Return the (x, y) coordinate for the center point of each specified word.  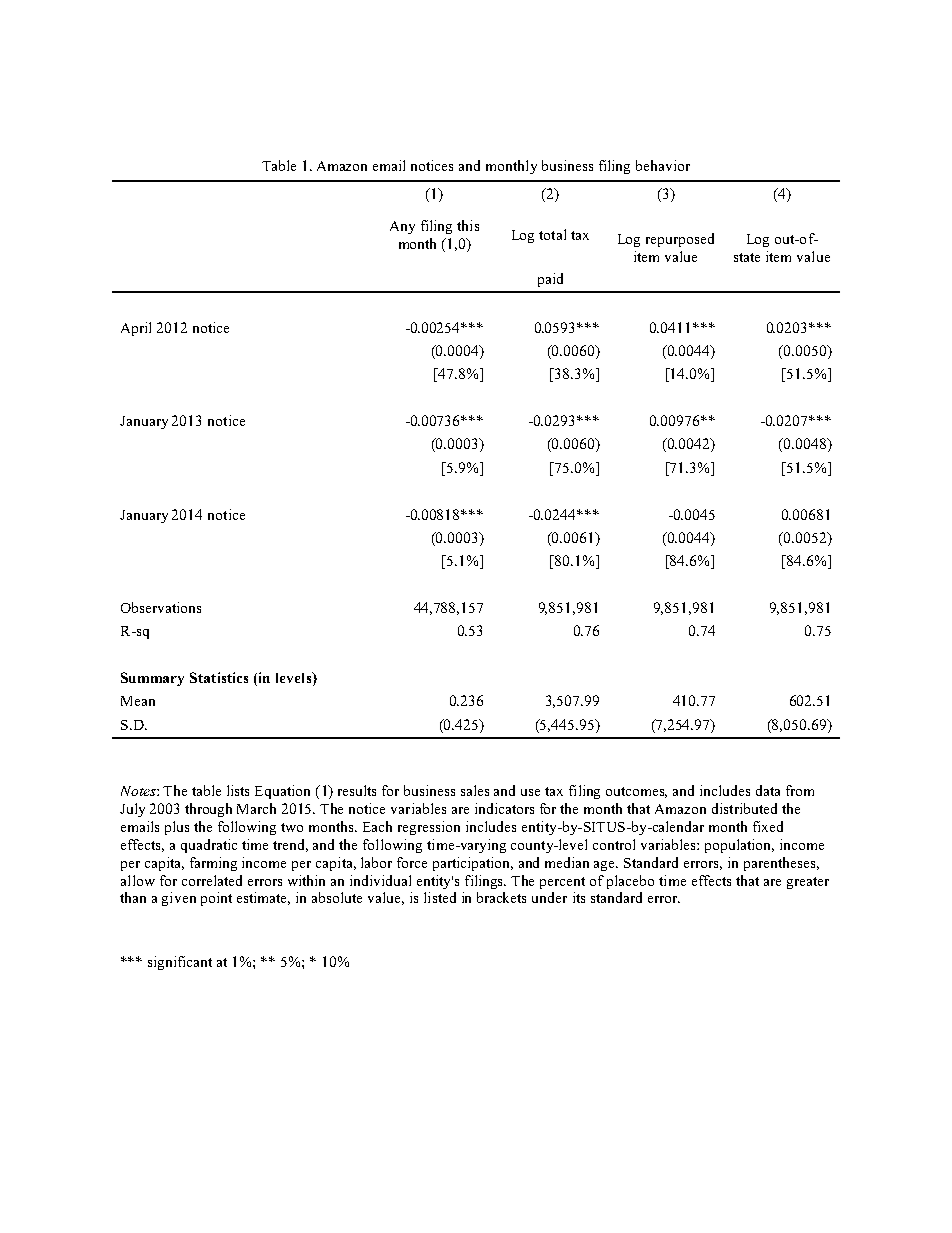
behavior (663, 165)
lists (238, 790)
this (468, 225)
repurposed (680, 240)
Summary (152, 679)
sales (475, 790)
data (768, 790)
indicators (504, 808)
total (552, 234)
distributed (744, 808)
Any (402, 227)
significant (180, 963)
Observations (161, 607)
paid (550, 280)
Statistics (219, 677)
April (136, 329)
